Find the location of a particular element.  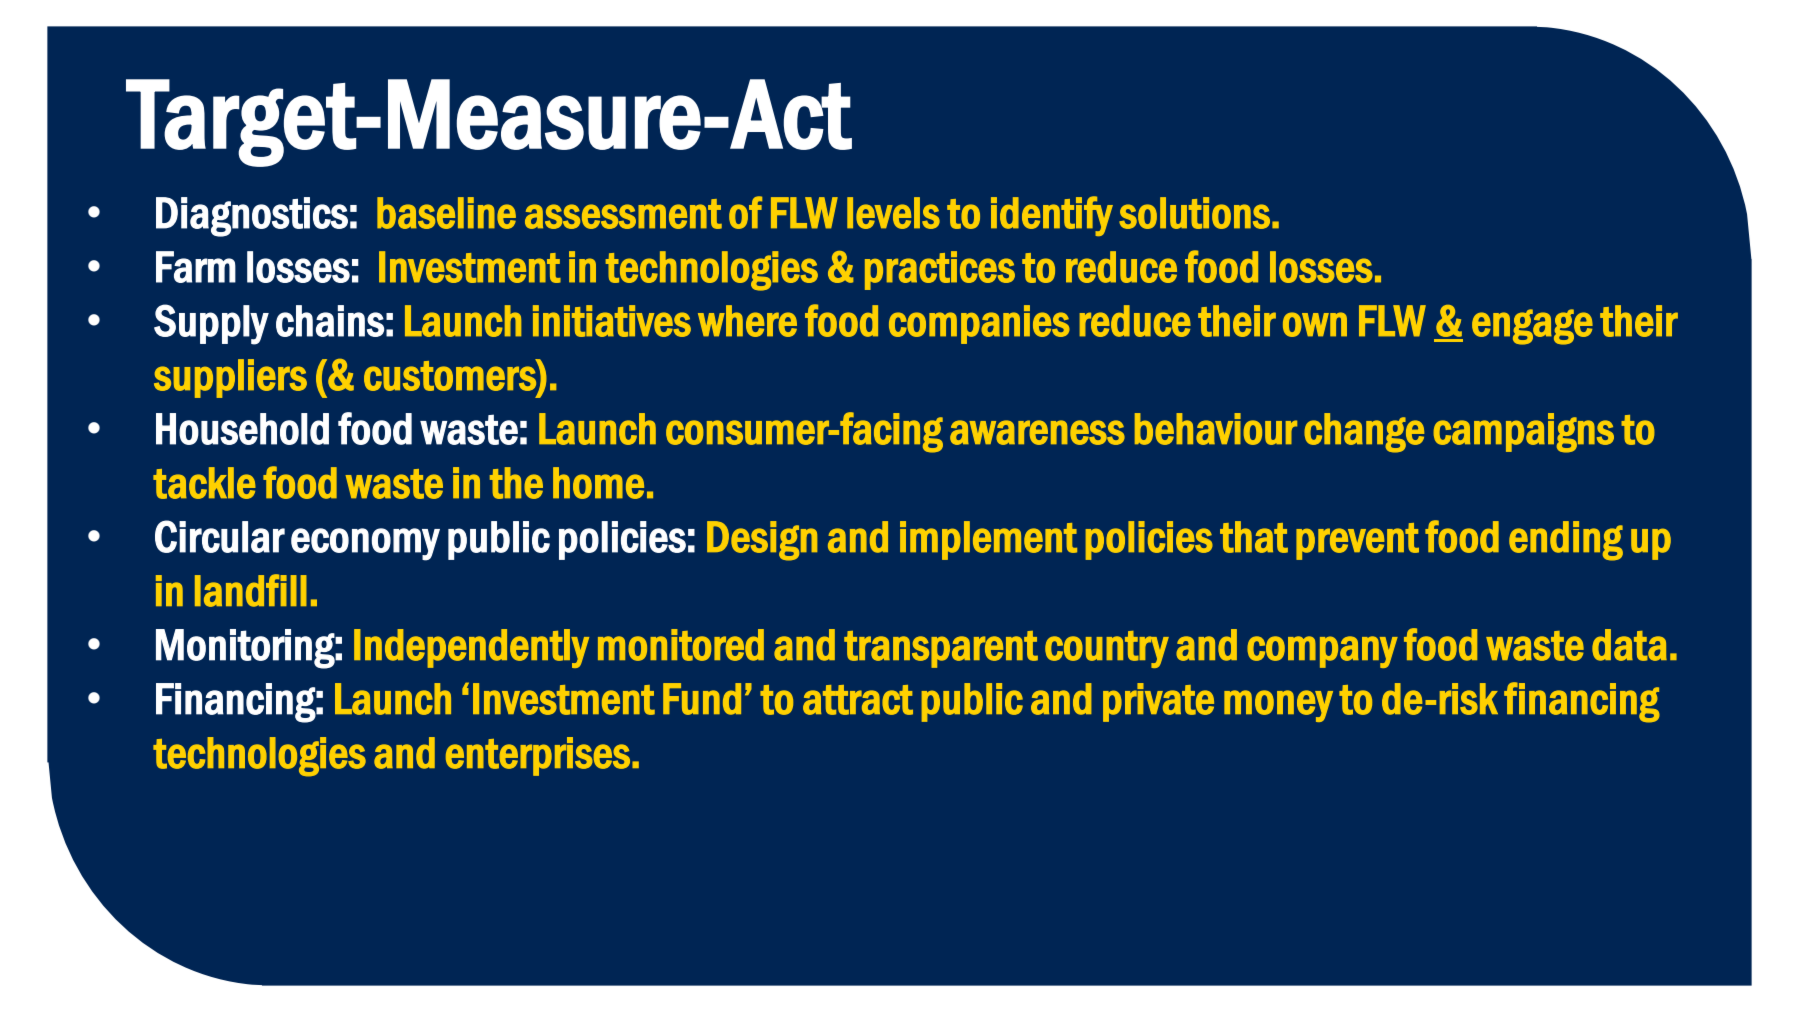

baseline is located at coordinates (446, 213).
